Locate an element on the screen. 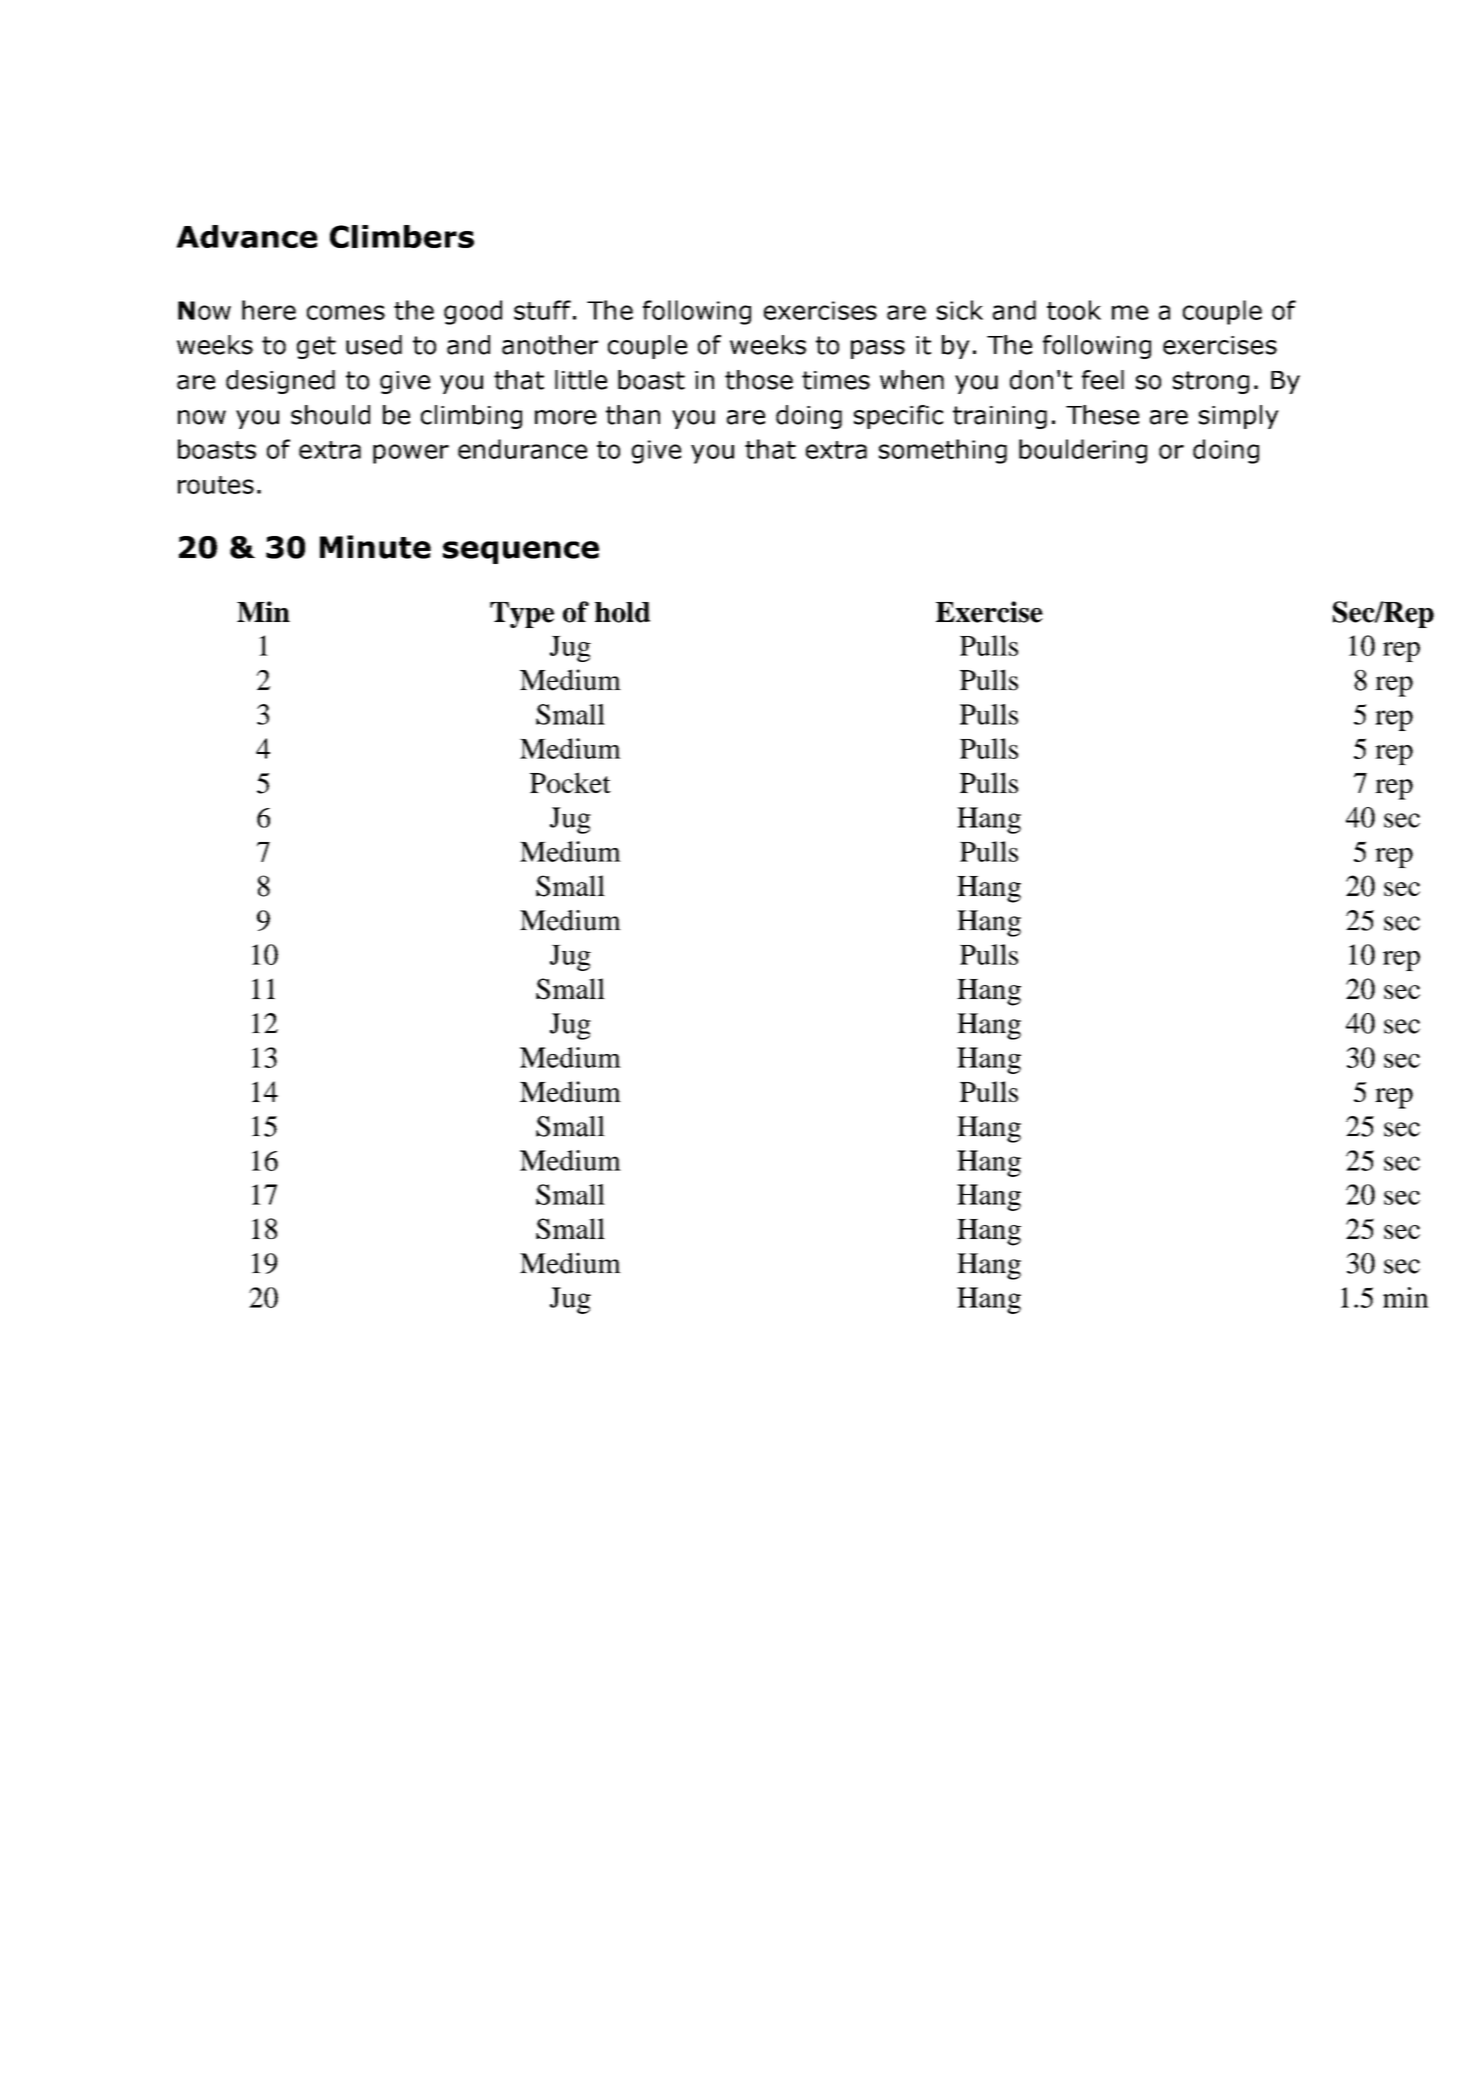 This screenshot has height=2094, width=1480. hold is located at coordinates (622, 612).
